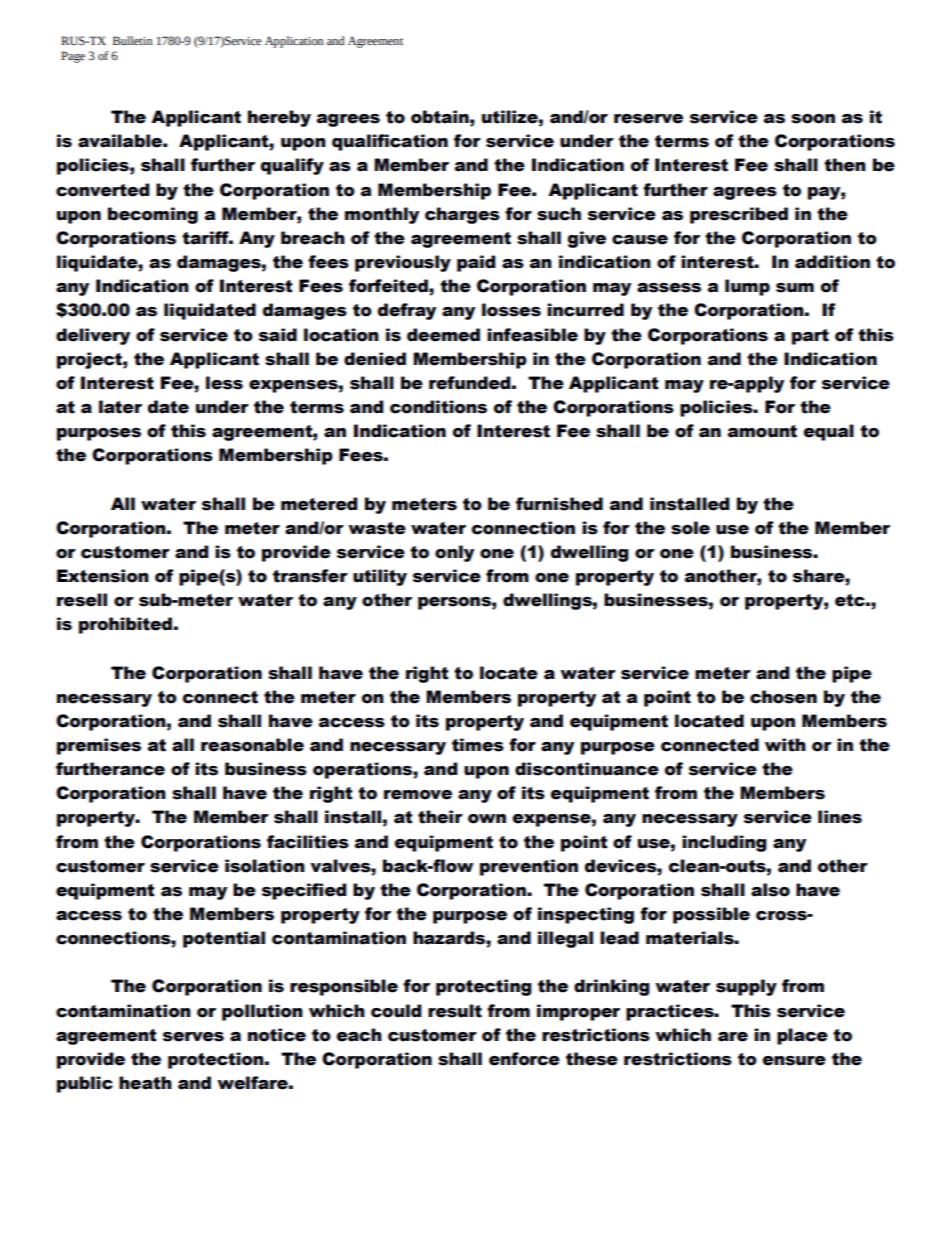 This page has height=1233, width=952. Describe the element at coordinates (390, 142) in the page. I see `qualification` at that location.
